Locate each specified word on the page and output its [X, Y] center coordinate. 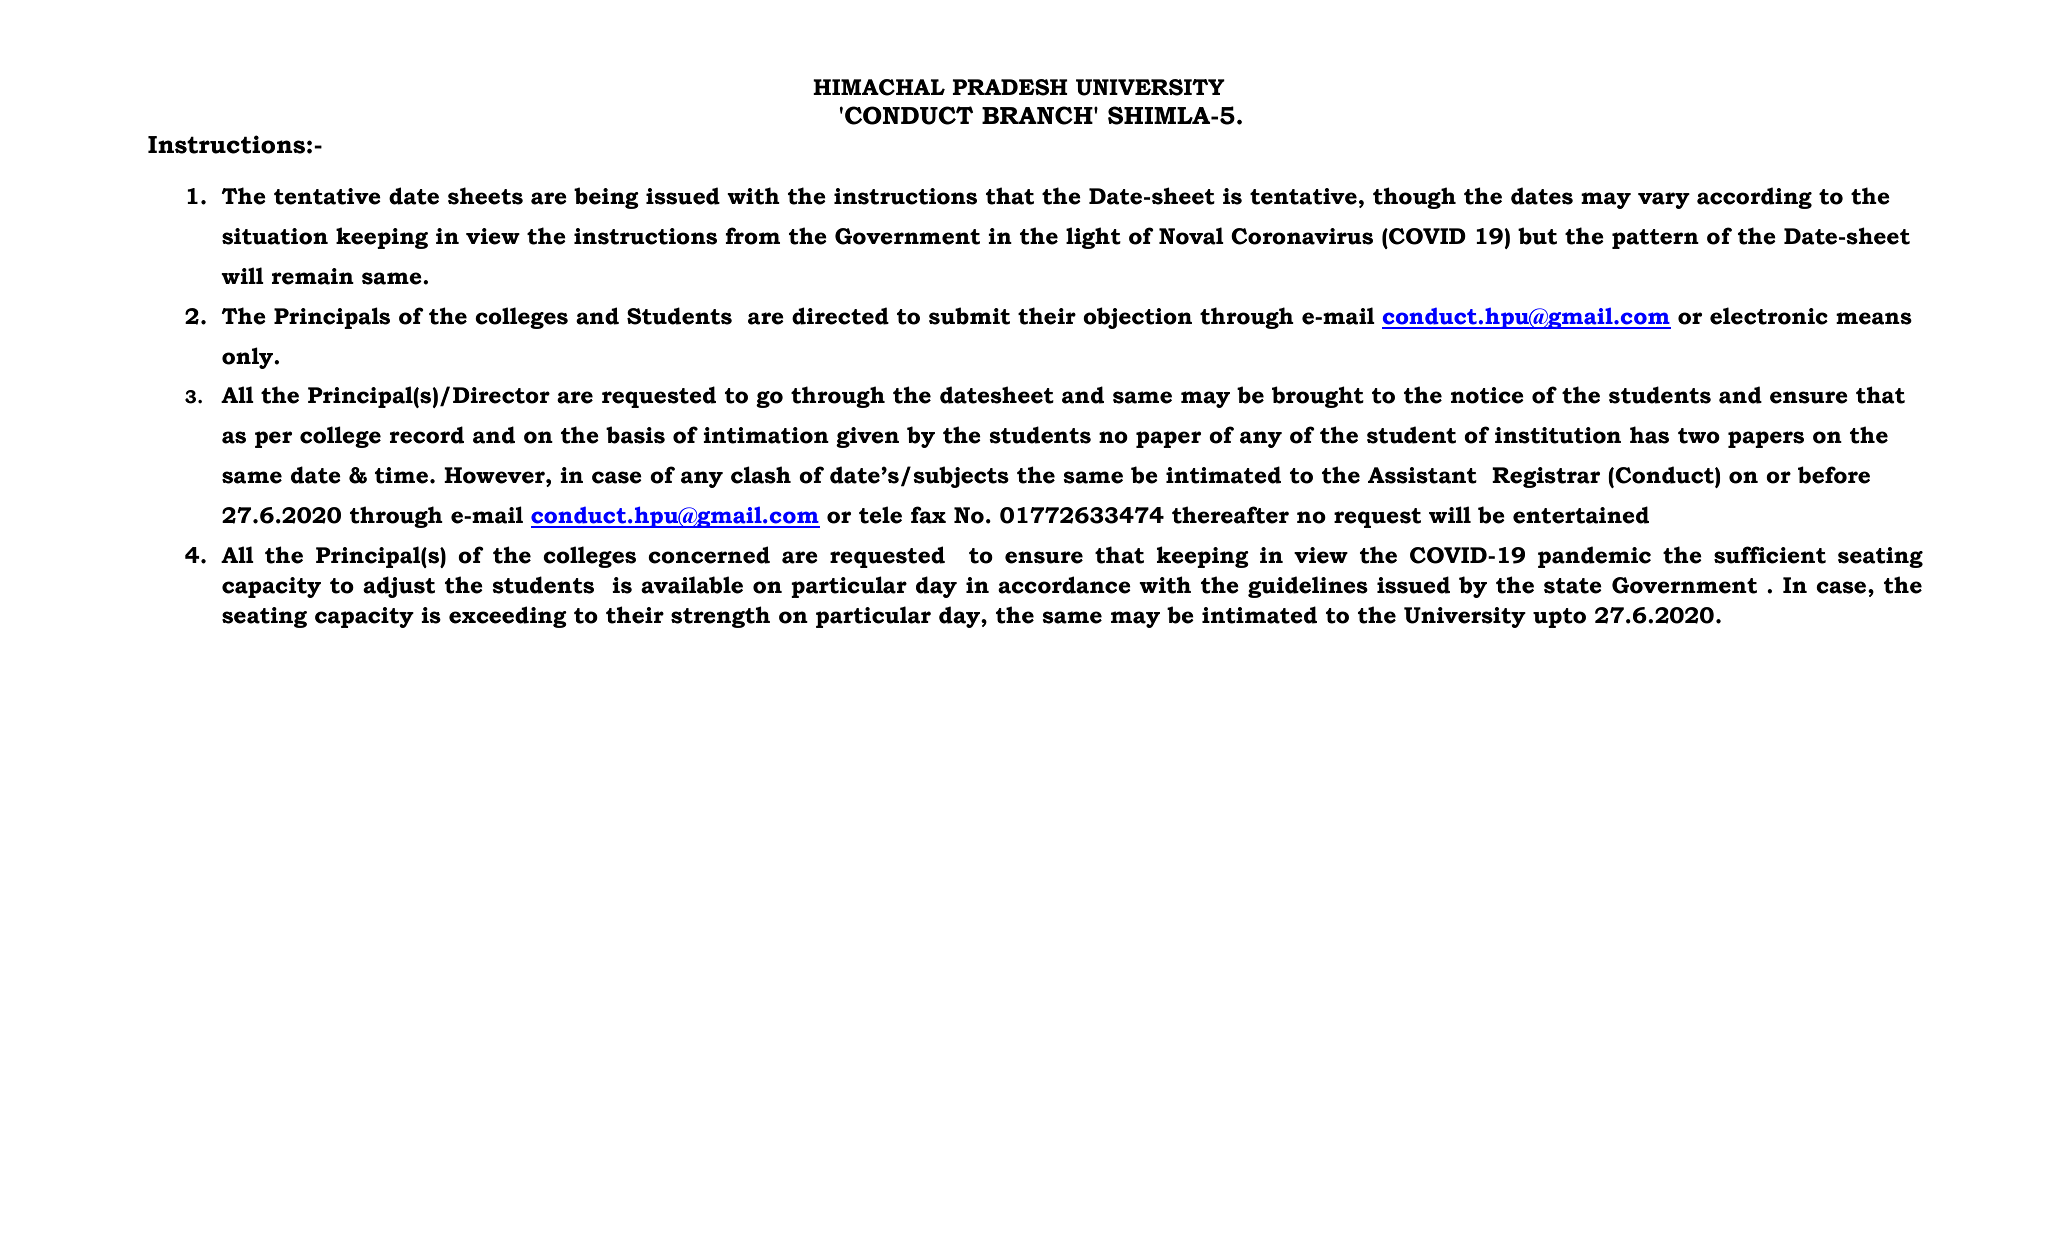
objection [1137, 318]
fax [928, 515]
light [1093, 238]
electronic [1769, 316]
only [248, 358]
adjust [399, 587]
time [403, 475]
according [1754, 198]
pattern [1655, 239]
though [1414, 198]
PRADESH [1010, 87]
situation [275, 236]
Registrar [1546, 477]
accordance [1064, 585]
